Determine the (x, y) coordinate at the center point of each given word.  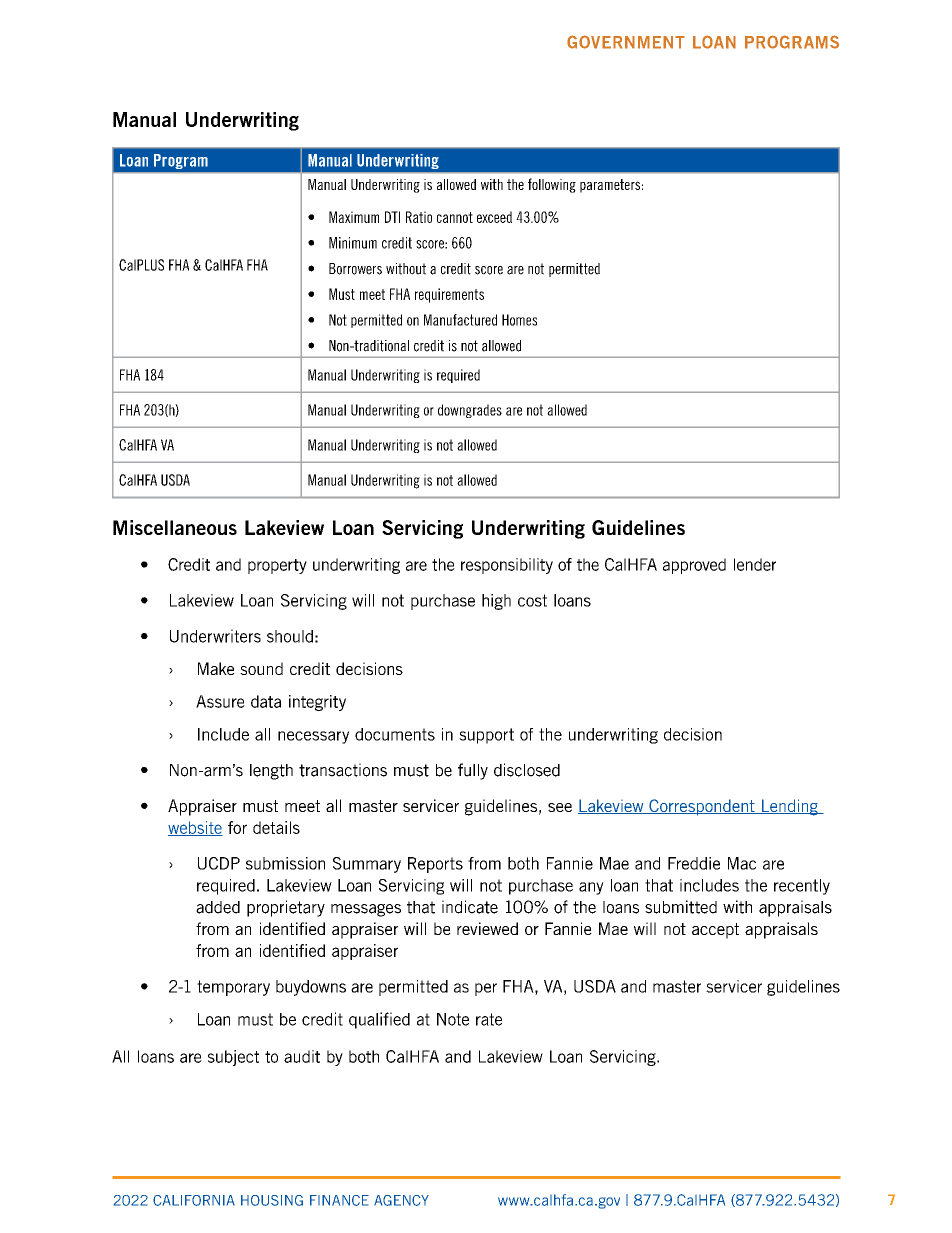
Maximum (354, 217)
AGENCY (401, 1200)
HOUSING (272, 1200)
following (552, 185)
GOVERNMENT (626, 42)
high (496, 602)
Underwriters (215, 636)
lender (755, 564)
